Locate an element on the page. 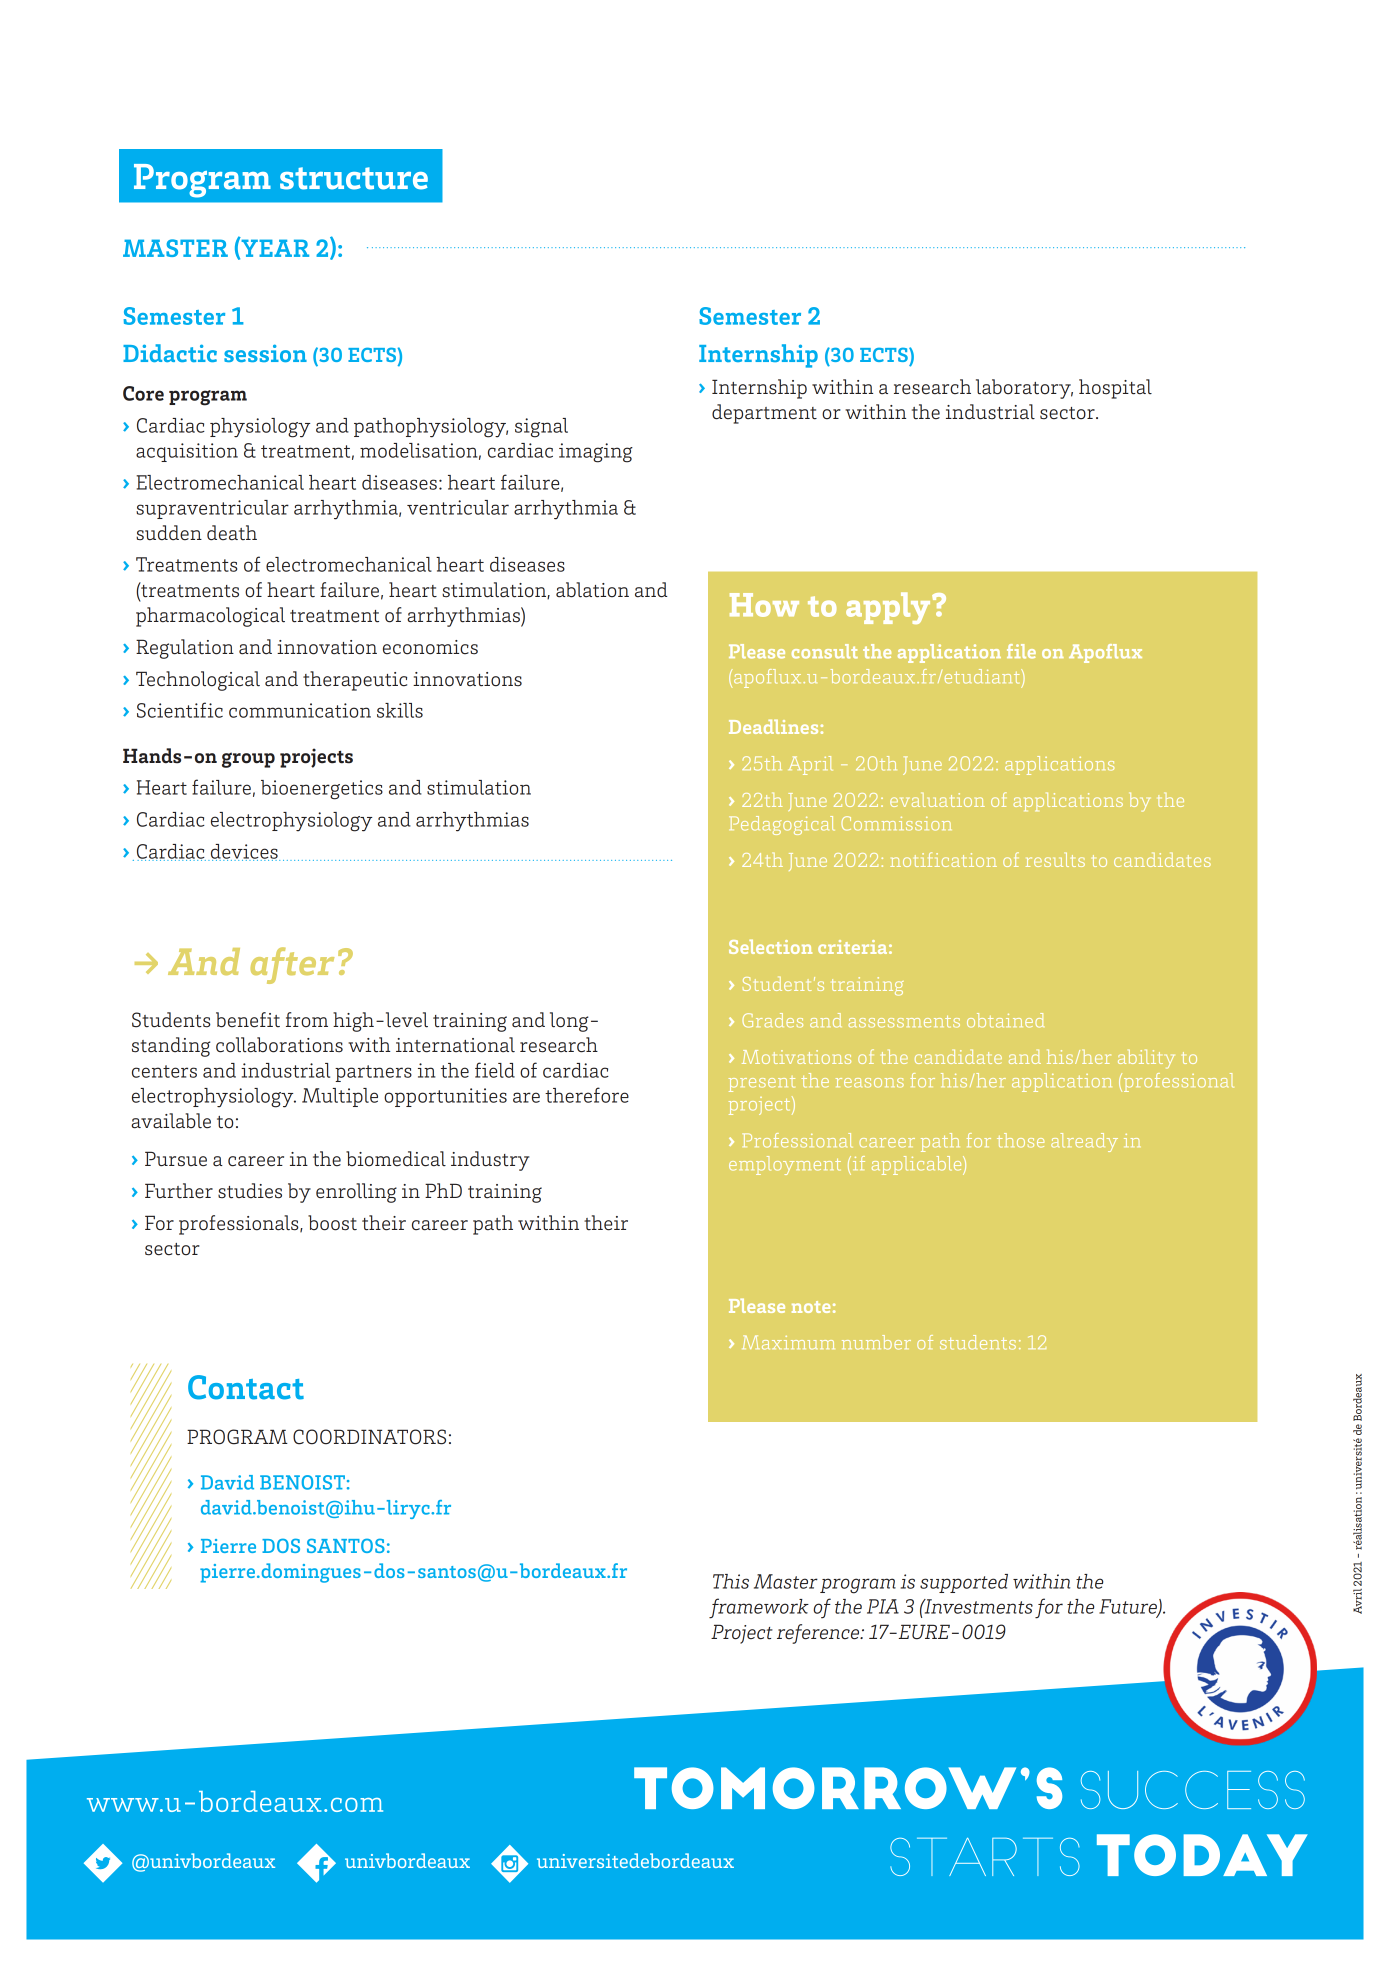 The height and width of the page is (1966, 1390). Contact is located at coordinates (246, 1387).
